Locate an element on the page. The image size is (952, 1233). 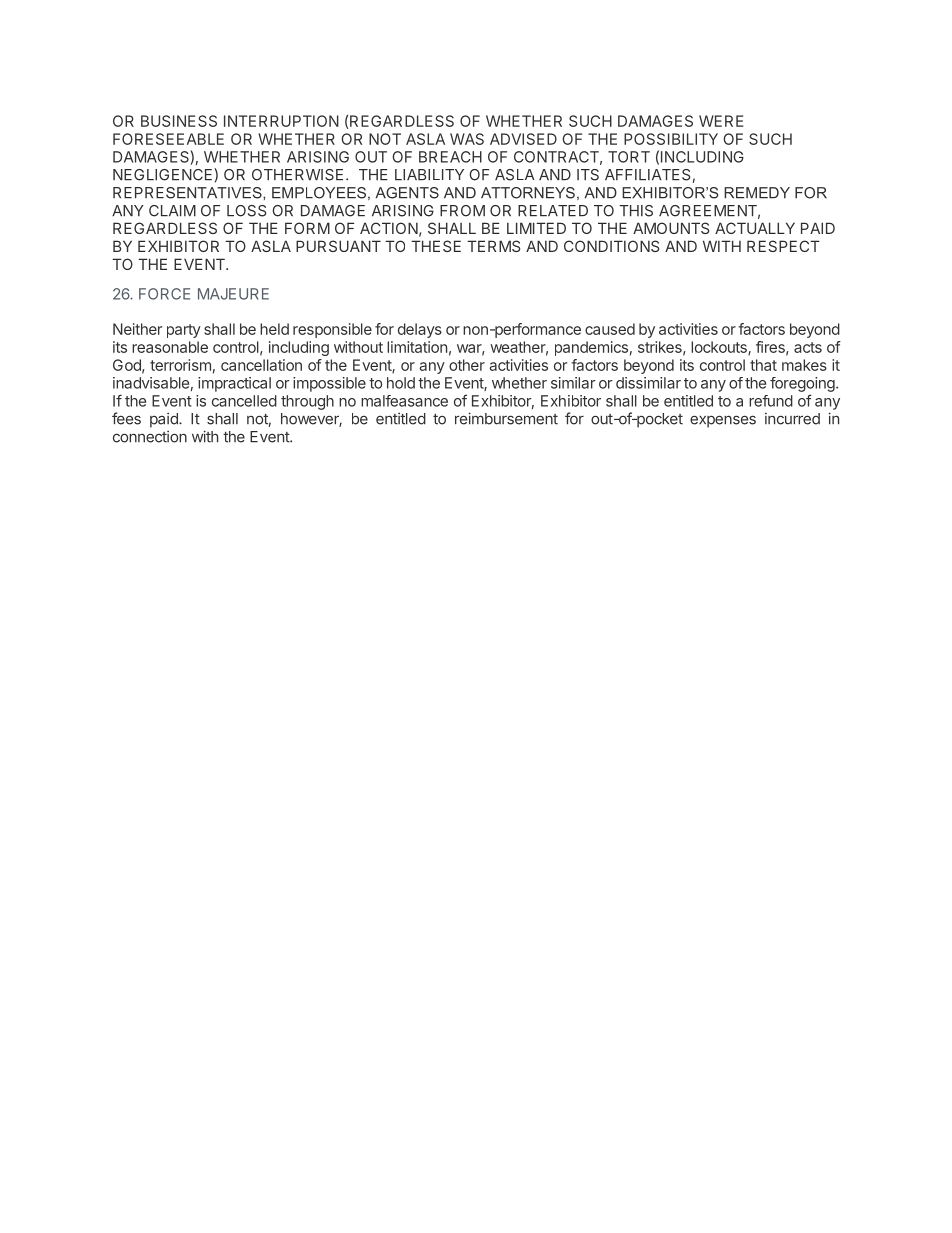
limitation is located at coordinates (417, 347).
